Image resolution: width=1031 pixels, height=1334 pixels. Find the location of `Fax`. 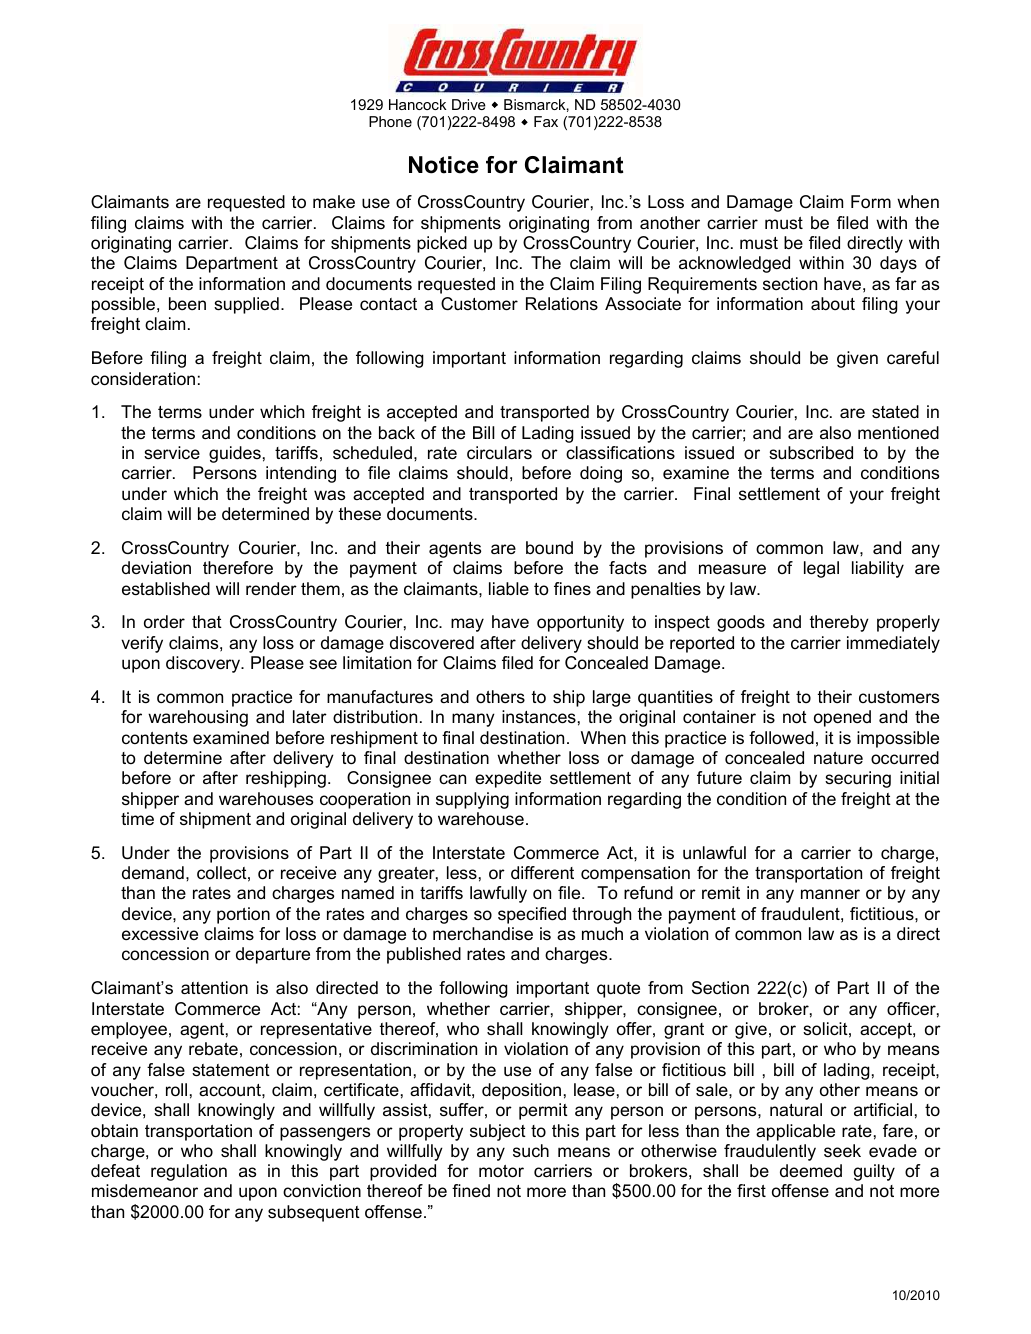

Fax is located at coordinates (546, 121).
